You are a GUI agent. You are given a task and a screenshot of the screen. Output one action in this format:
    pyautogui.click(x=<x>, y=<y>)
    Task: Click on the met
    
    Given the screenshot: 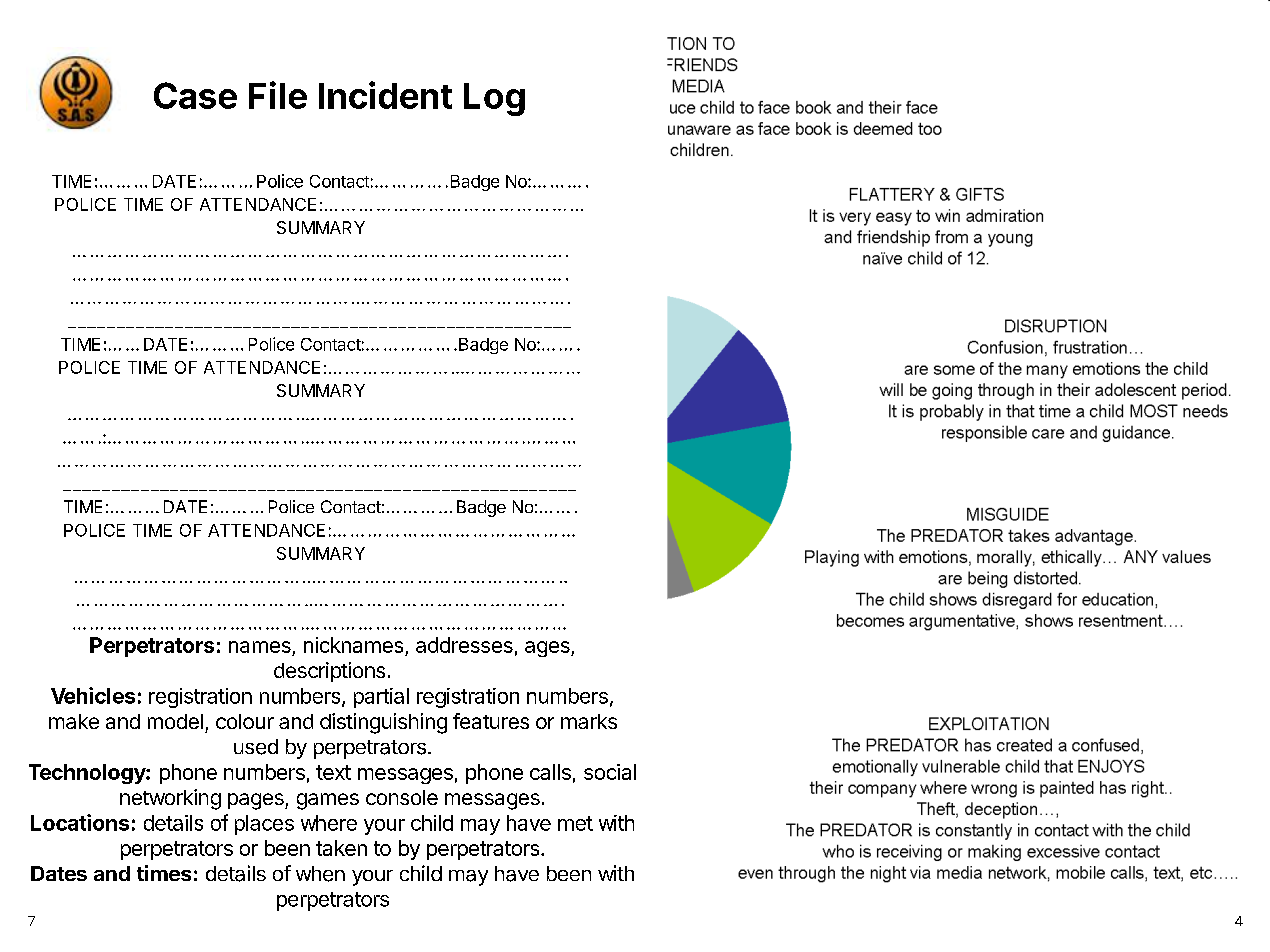 What is the action you would take?
    pyautogui.click(x=575, y=823)
